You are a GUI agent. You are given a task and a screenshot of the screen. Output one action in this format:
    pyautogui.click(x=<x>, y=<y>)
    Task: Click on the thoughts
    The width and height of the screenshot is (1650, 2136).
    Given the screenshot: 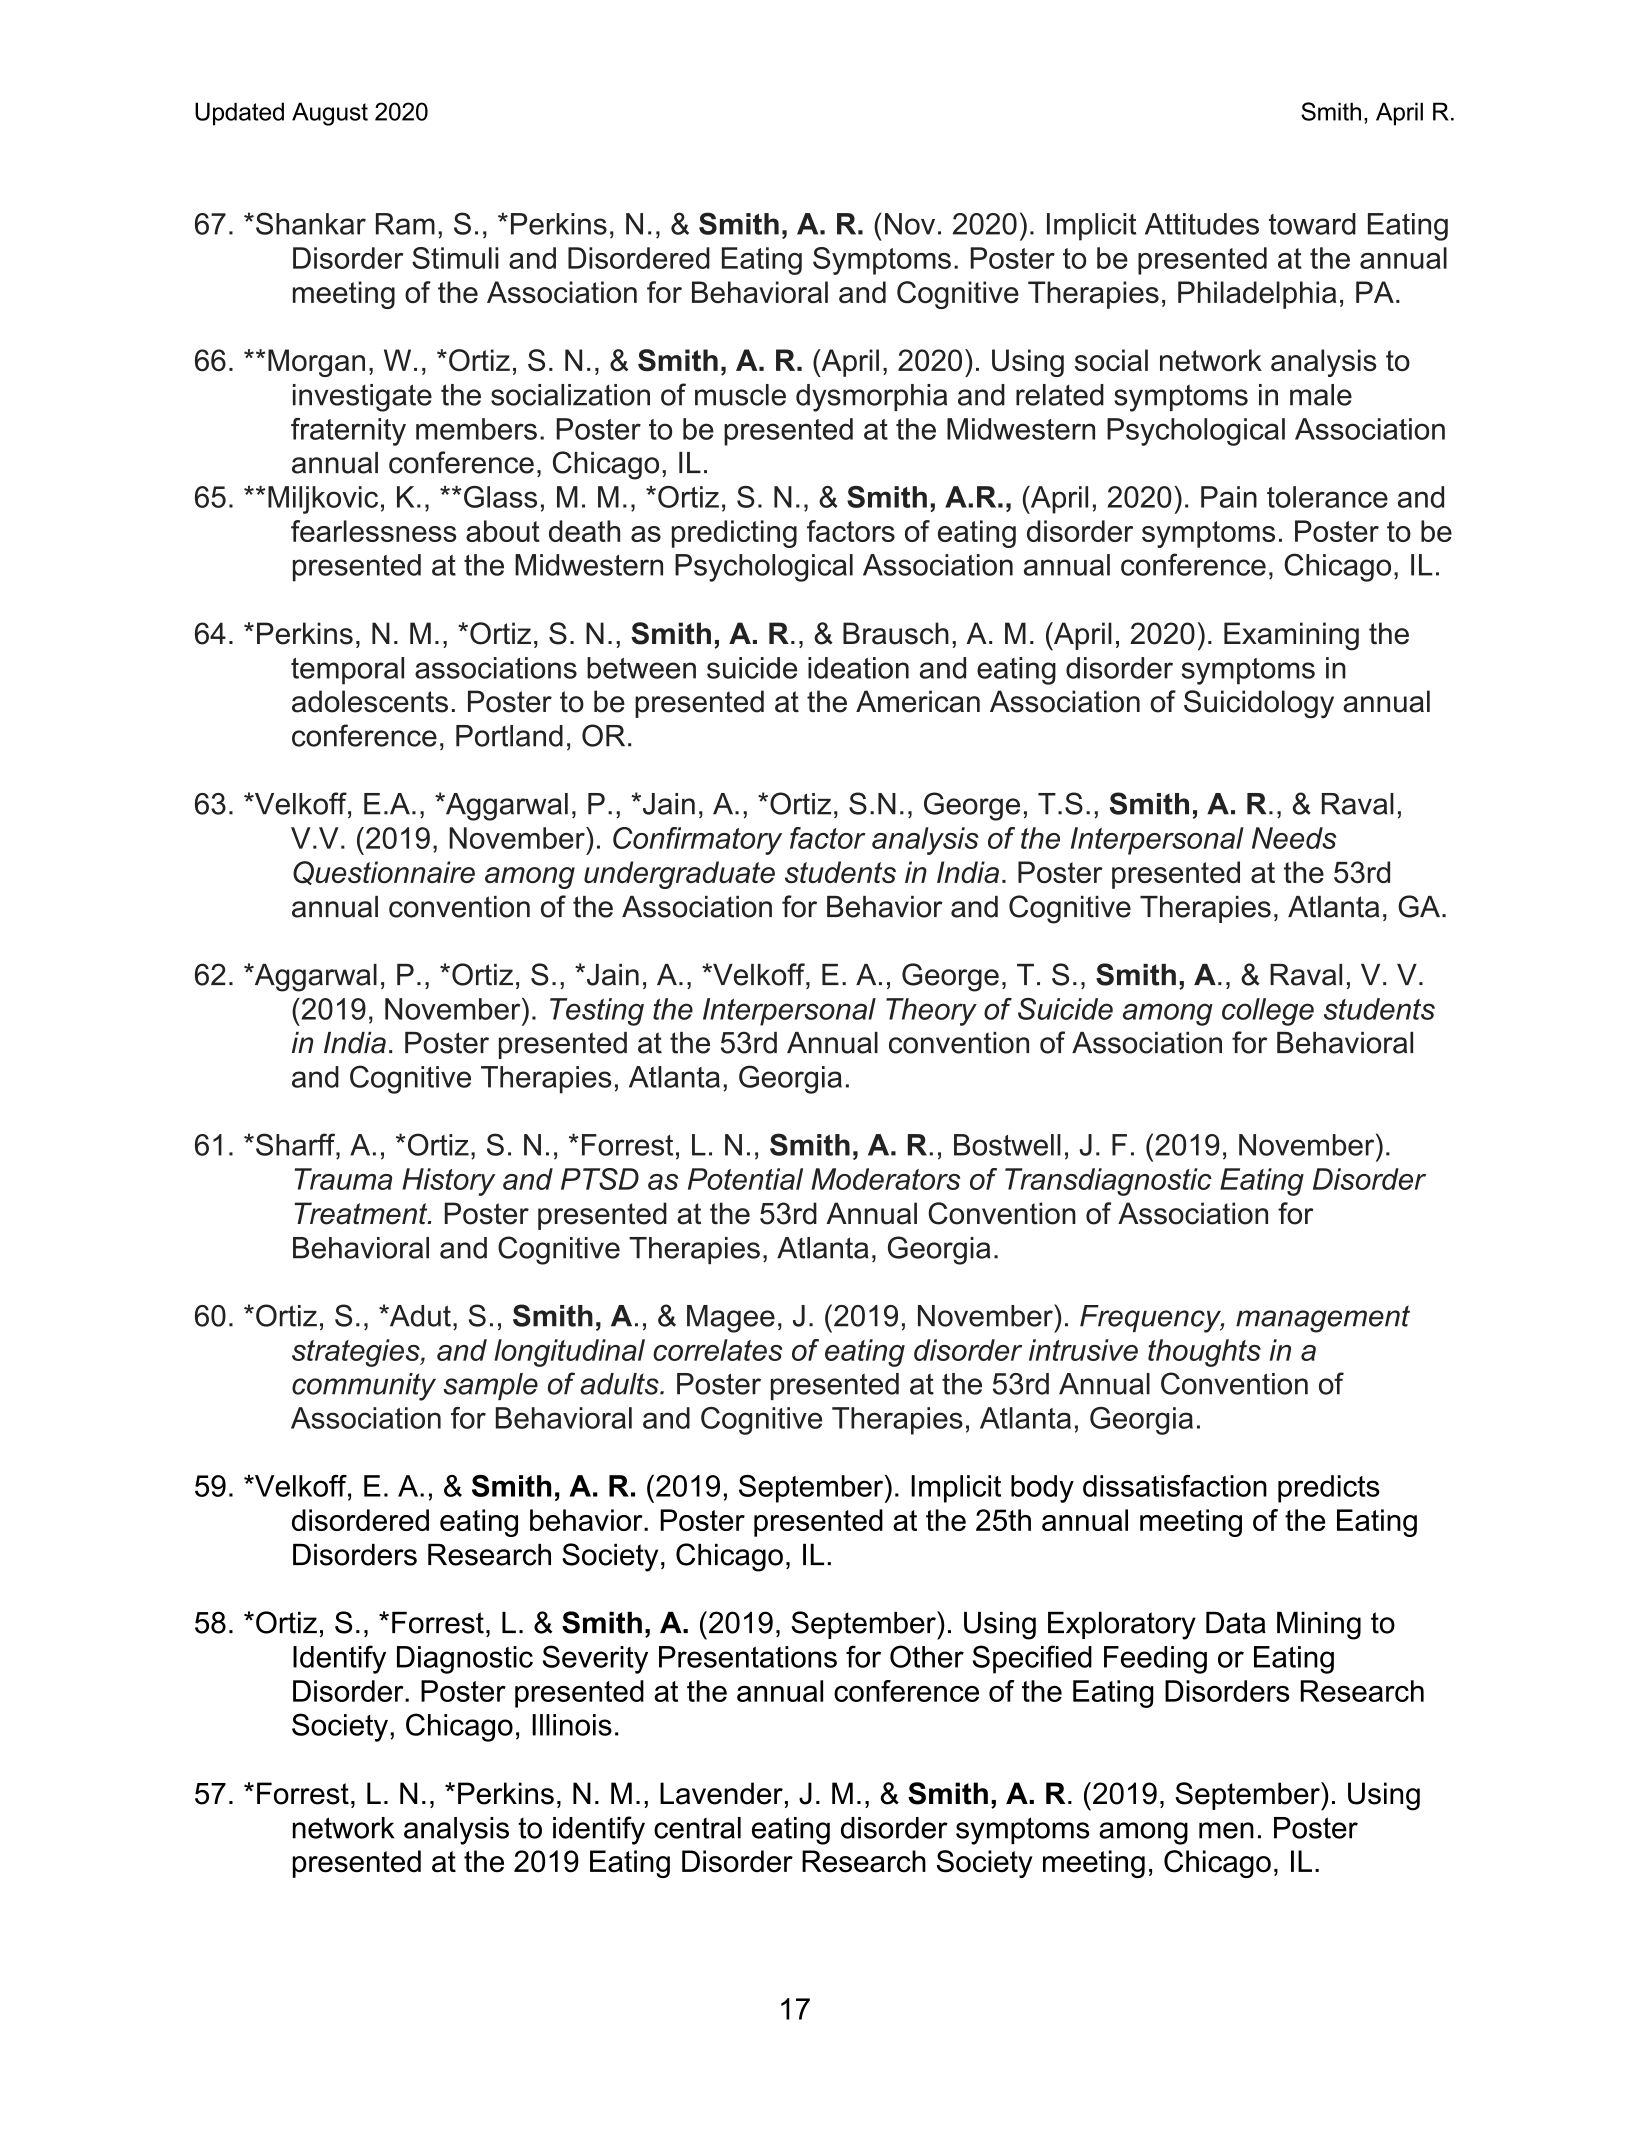 What is the action you would take?
    pyautogui.click(x=1204, y=1353)
